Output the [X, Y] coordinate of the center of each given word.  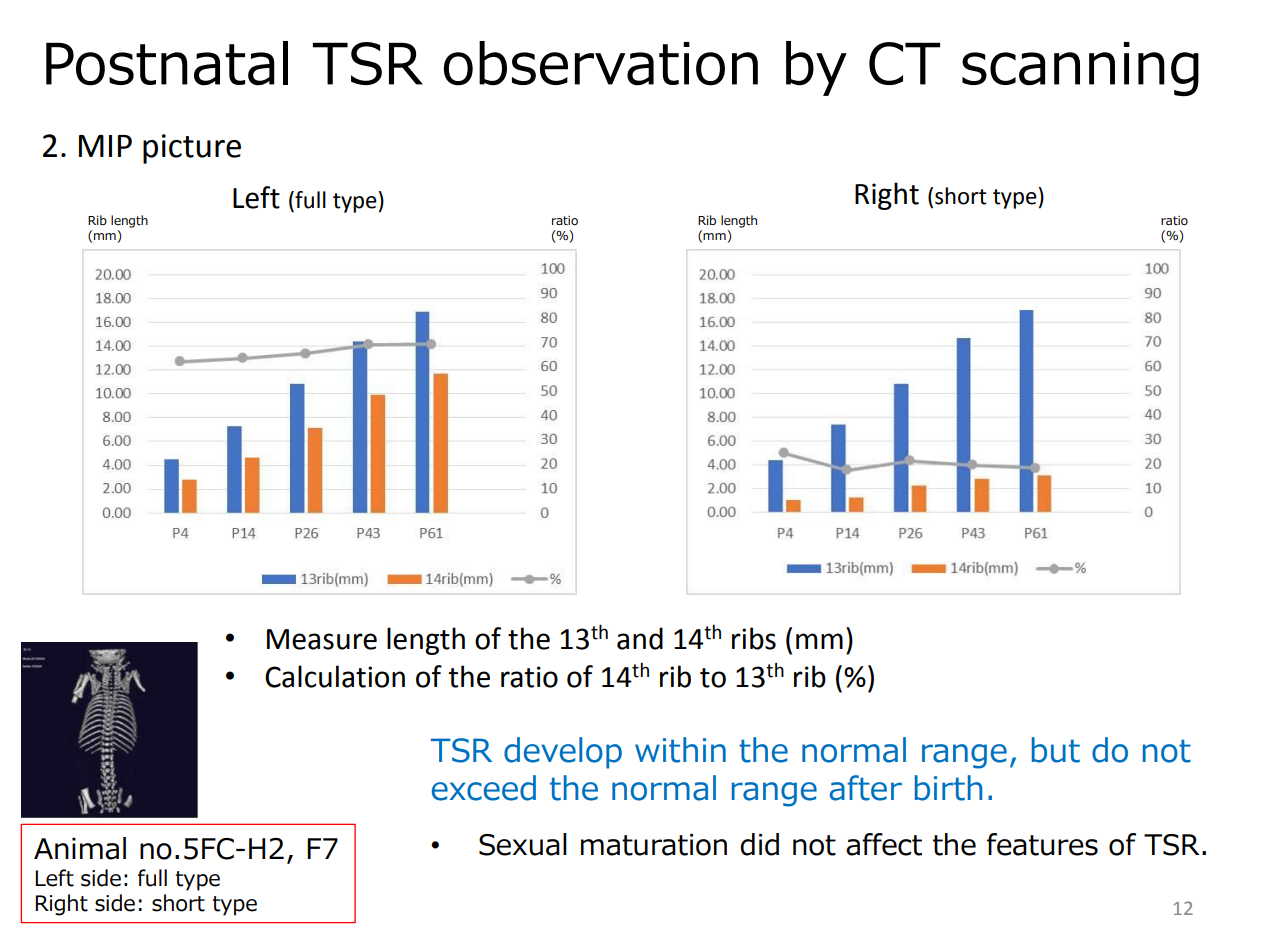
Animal [80, 848]
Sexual [523, 844]
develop [563, 753]
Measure [322, 639]
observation [601, 63]
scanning [1080, 69]
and [640, 638]
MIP [105, 146]
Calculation [335, 676]
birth [949, 788]
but [1056, 750]
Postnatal [167, 63]
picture [192, 149]
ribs [754, 638]
